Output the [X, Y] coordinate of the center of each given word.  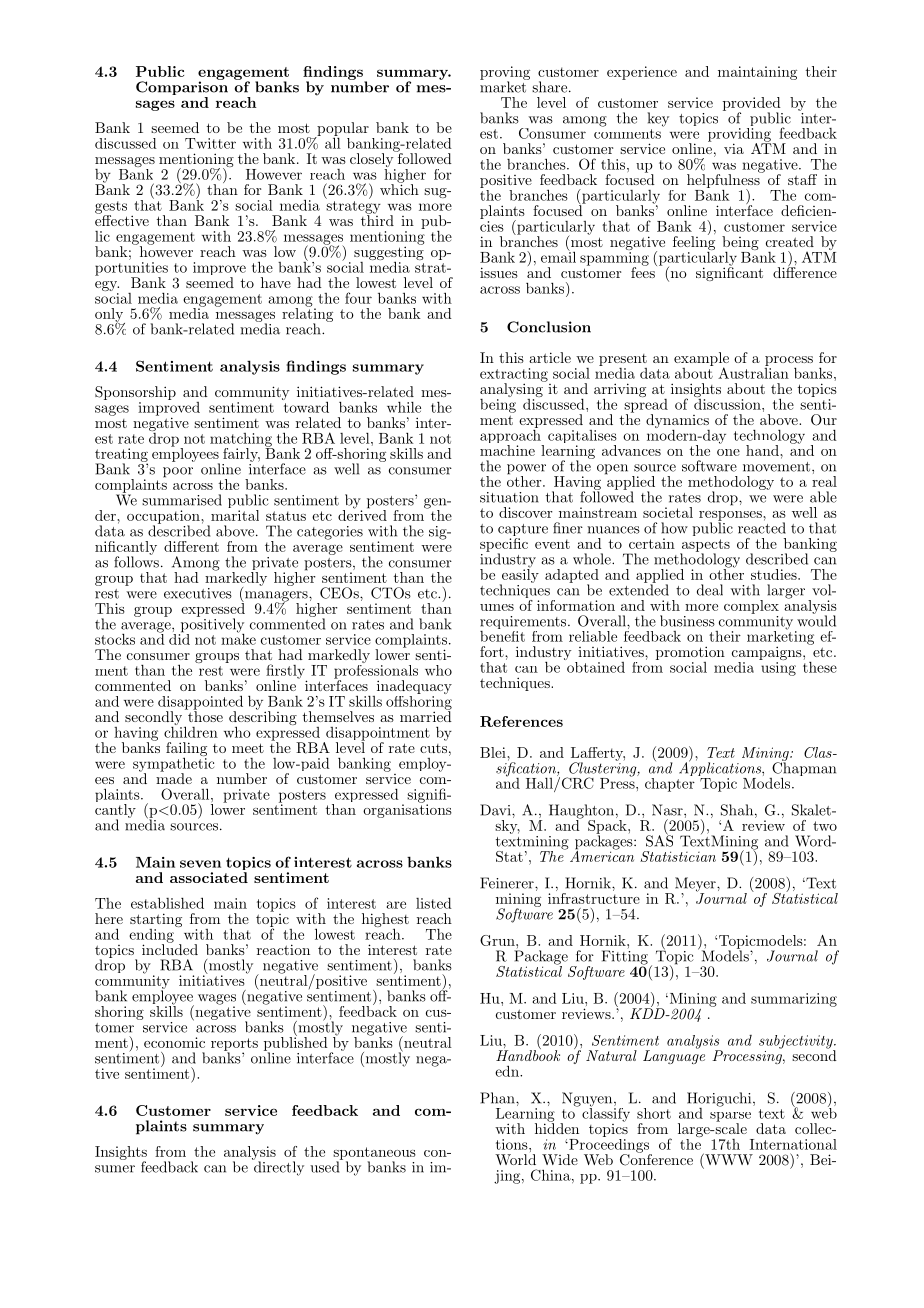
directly [278, 1167]
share [549, 87]
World [515, 1159]
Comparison [182, 88]
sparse [730, 1118]
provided [752, 105]
